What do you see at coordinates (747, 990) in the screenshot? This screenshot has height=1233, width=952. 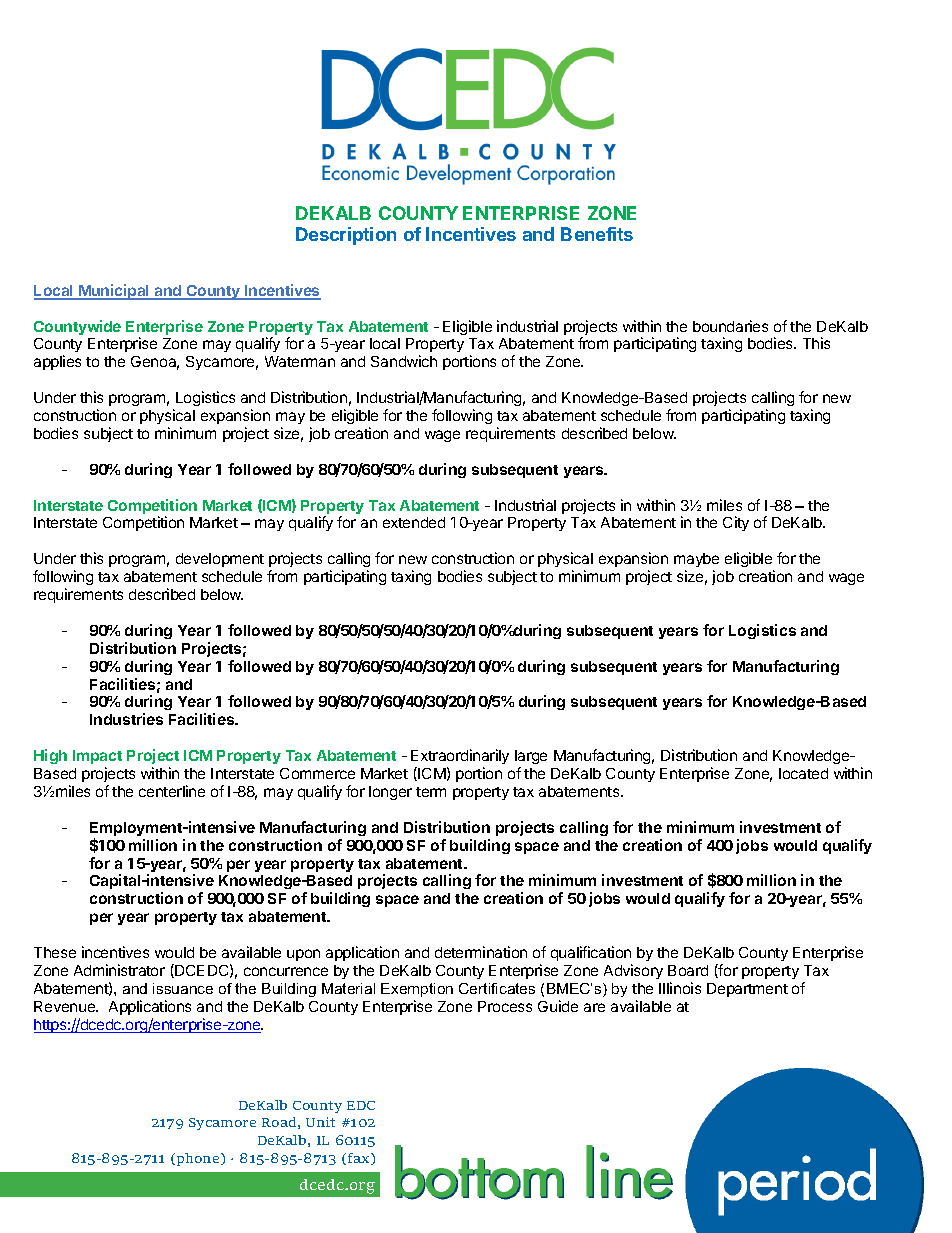 I see `Department` at bounding box center [747, 990].
